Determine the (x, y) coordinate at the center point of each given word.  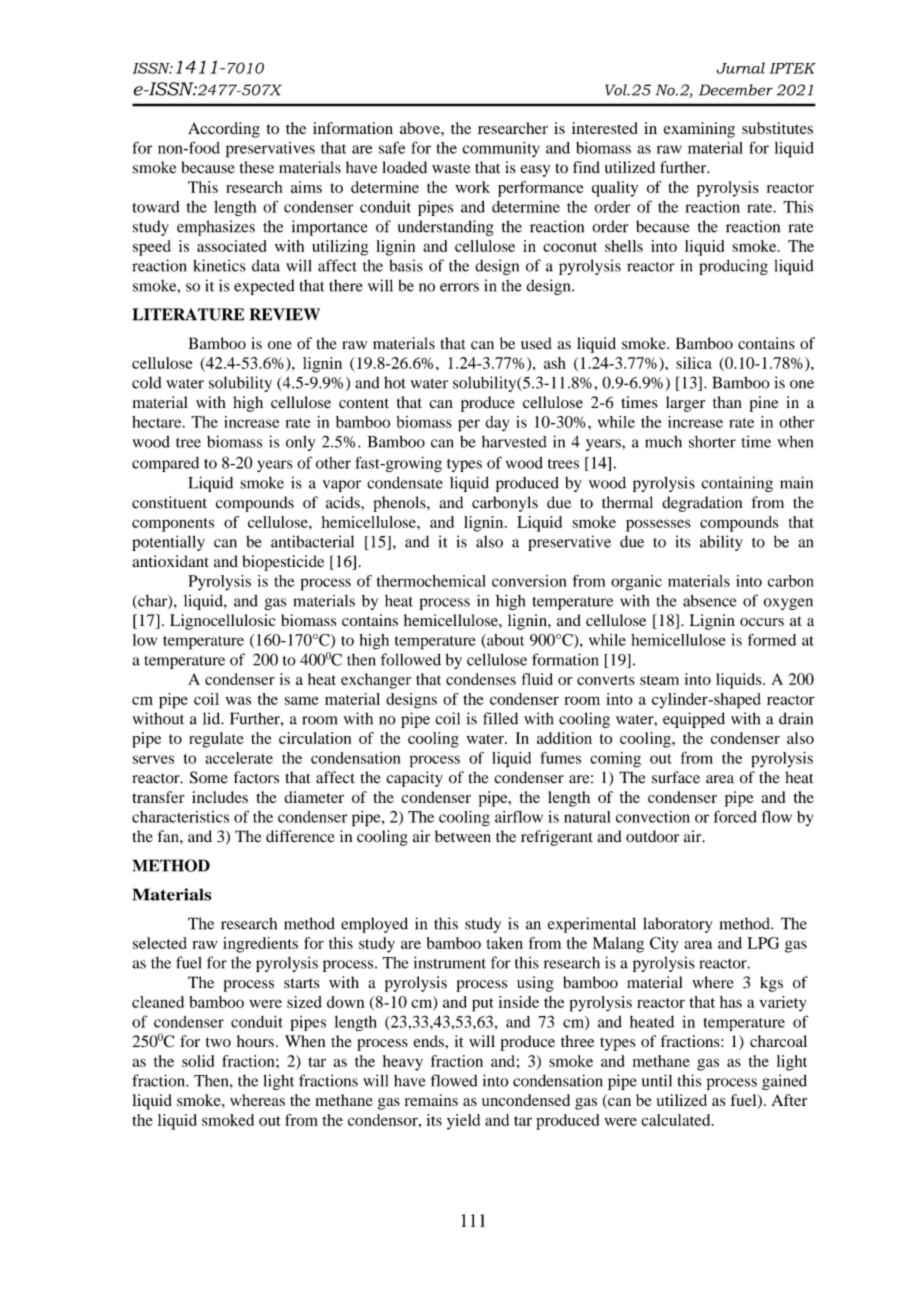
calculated (677, 1120)
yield (463, 1122)
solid (198, 1061)
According (224, 130)
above (421, 128)
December (736, 90)
